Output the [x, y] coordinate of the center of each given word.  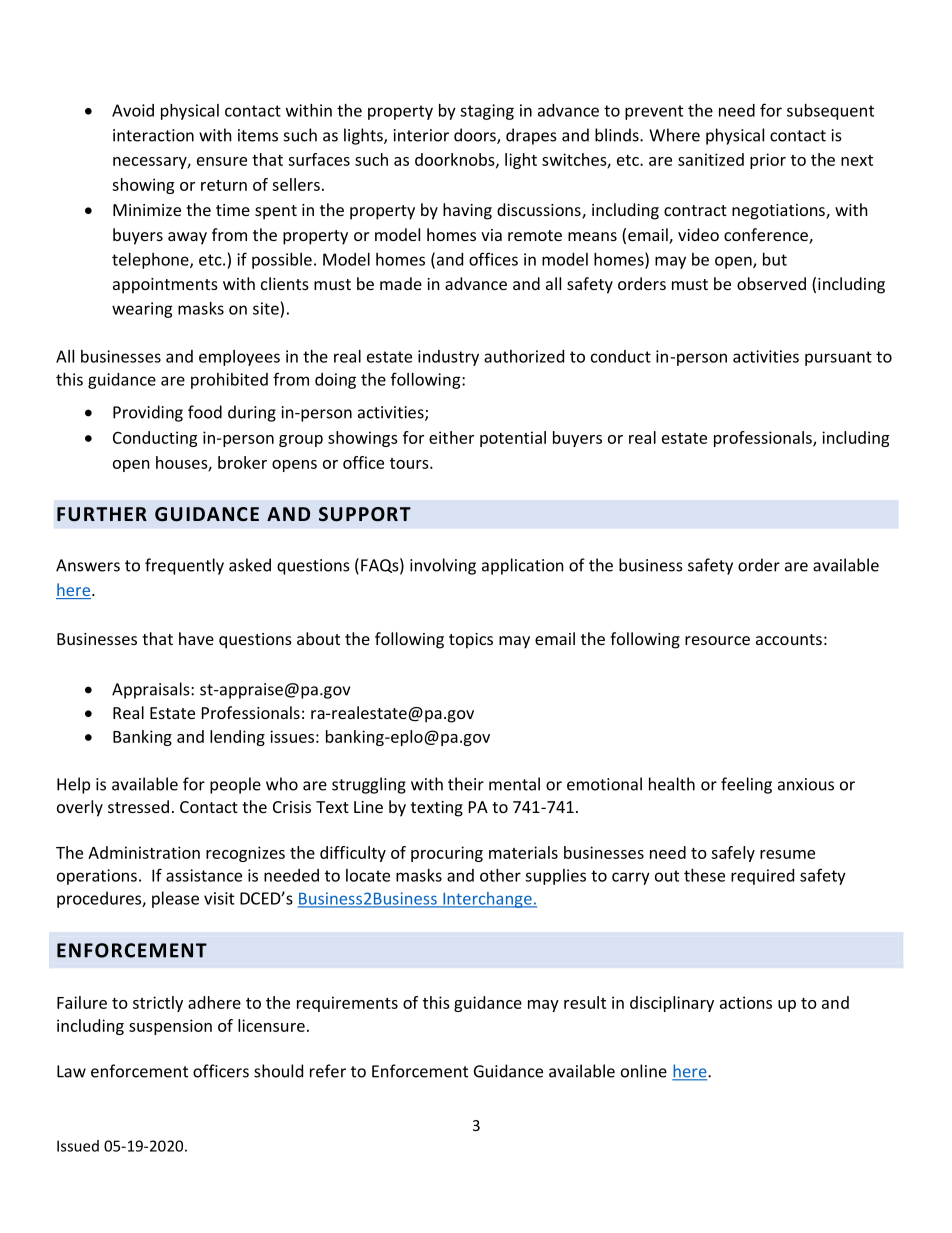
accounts [789, 639]
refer [328, 1071]
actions [746, 1002]
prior [768, 161]
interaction [153, 135]
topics [471, 641]
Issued [78, 1146]
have [196, 638]
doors [476, 136]
